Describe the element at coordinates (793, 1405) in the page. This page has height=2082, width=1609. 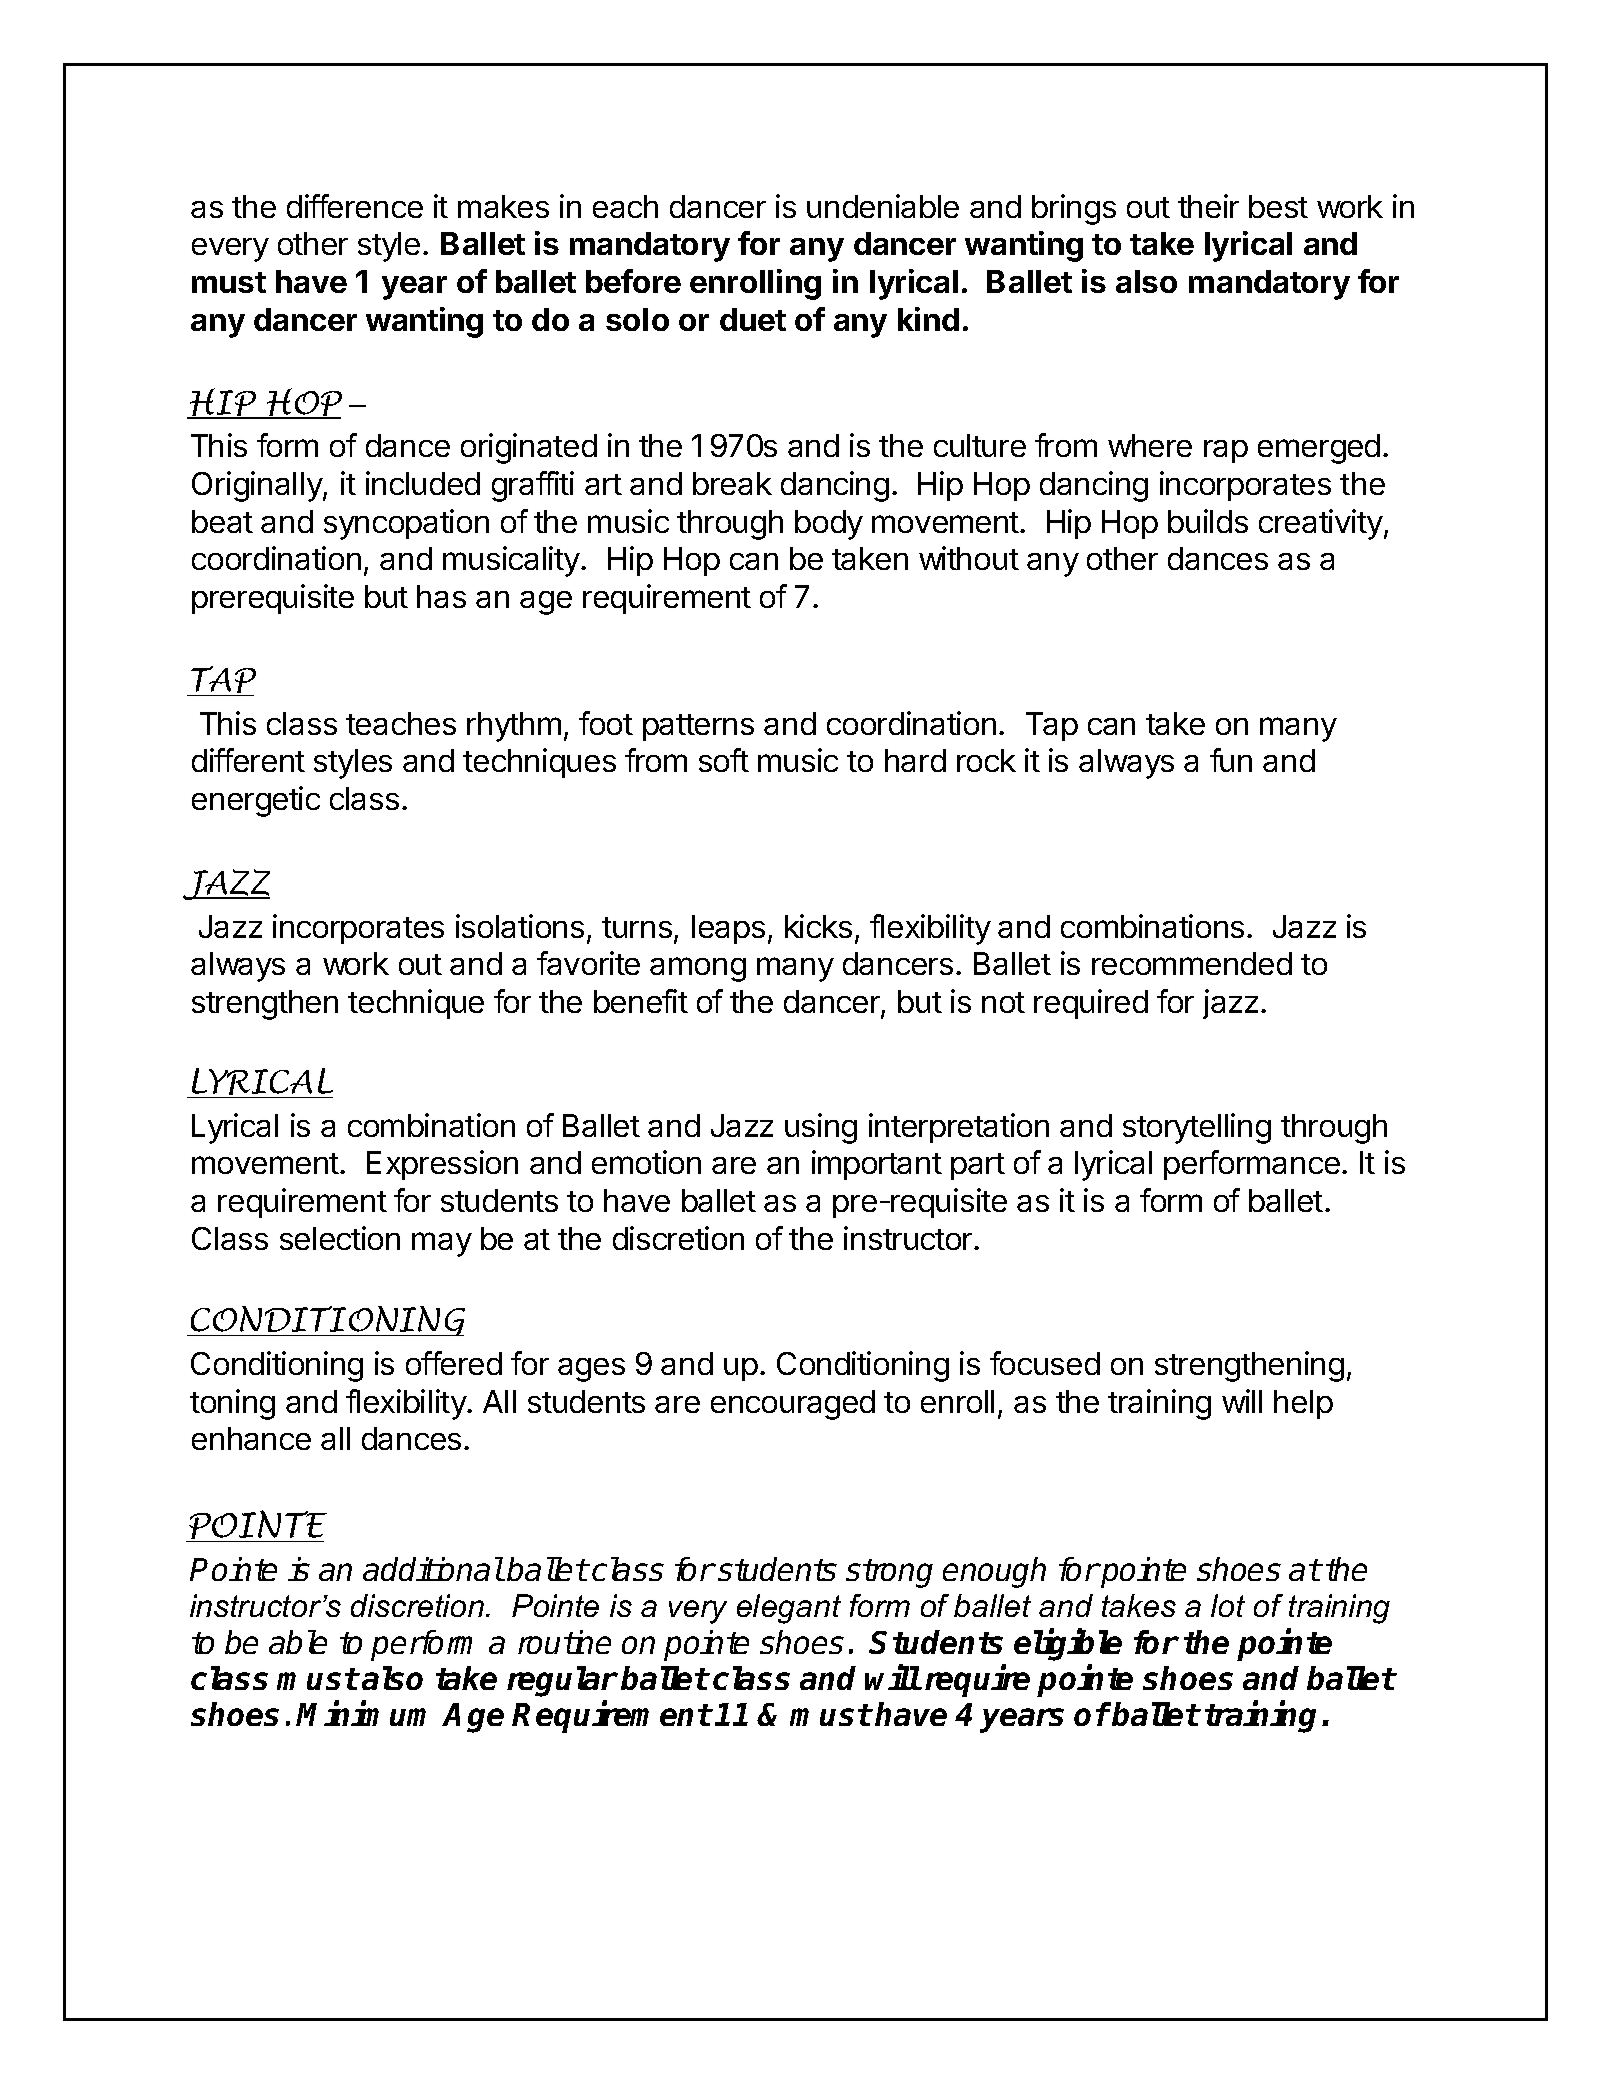
I see `encouraged` at that location.
